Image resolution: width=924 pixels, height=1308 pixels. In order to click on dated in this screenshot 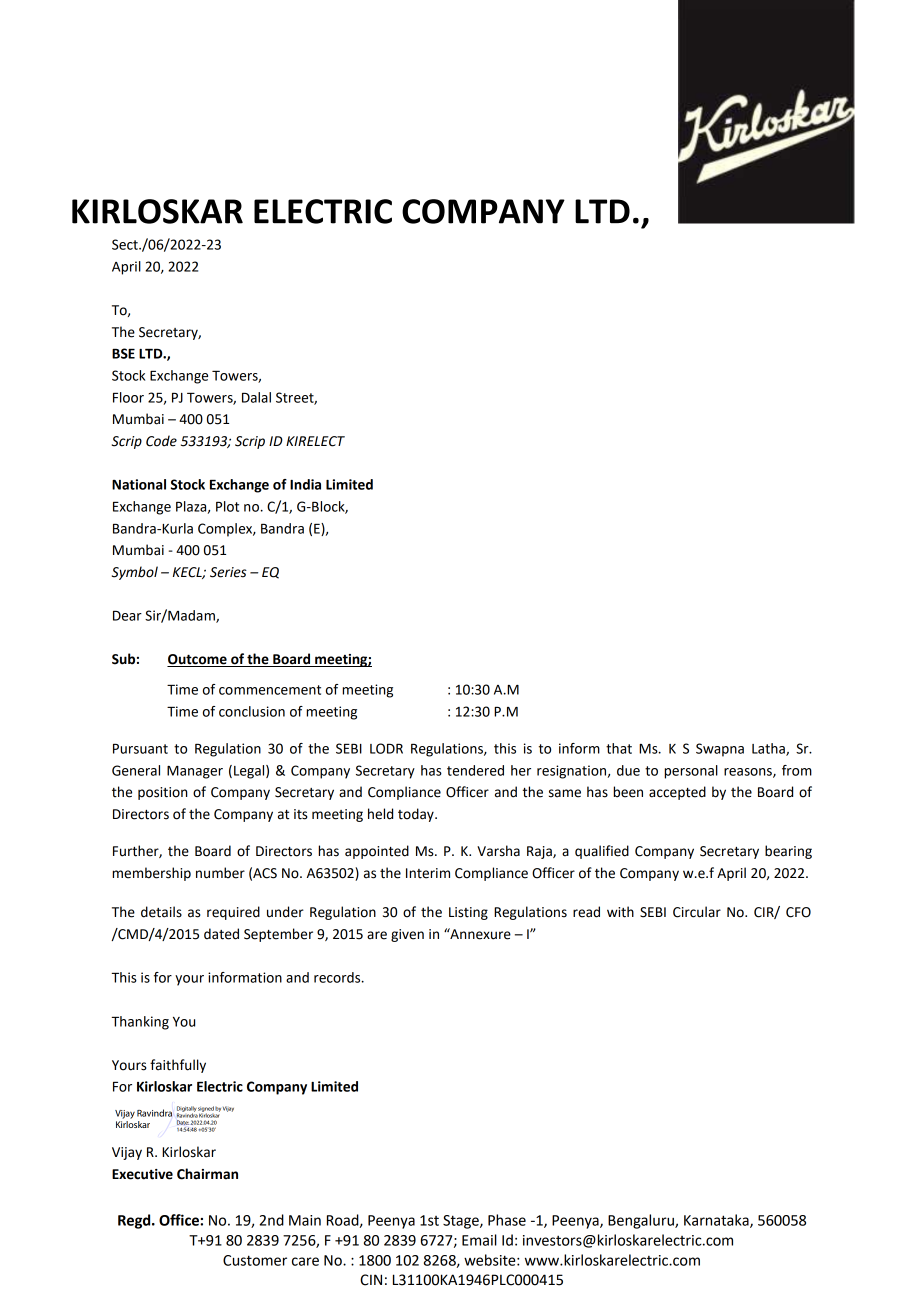, I will do `click(221, 934)`.
